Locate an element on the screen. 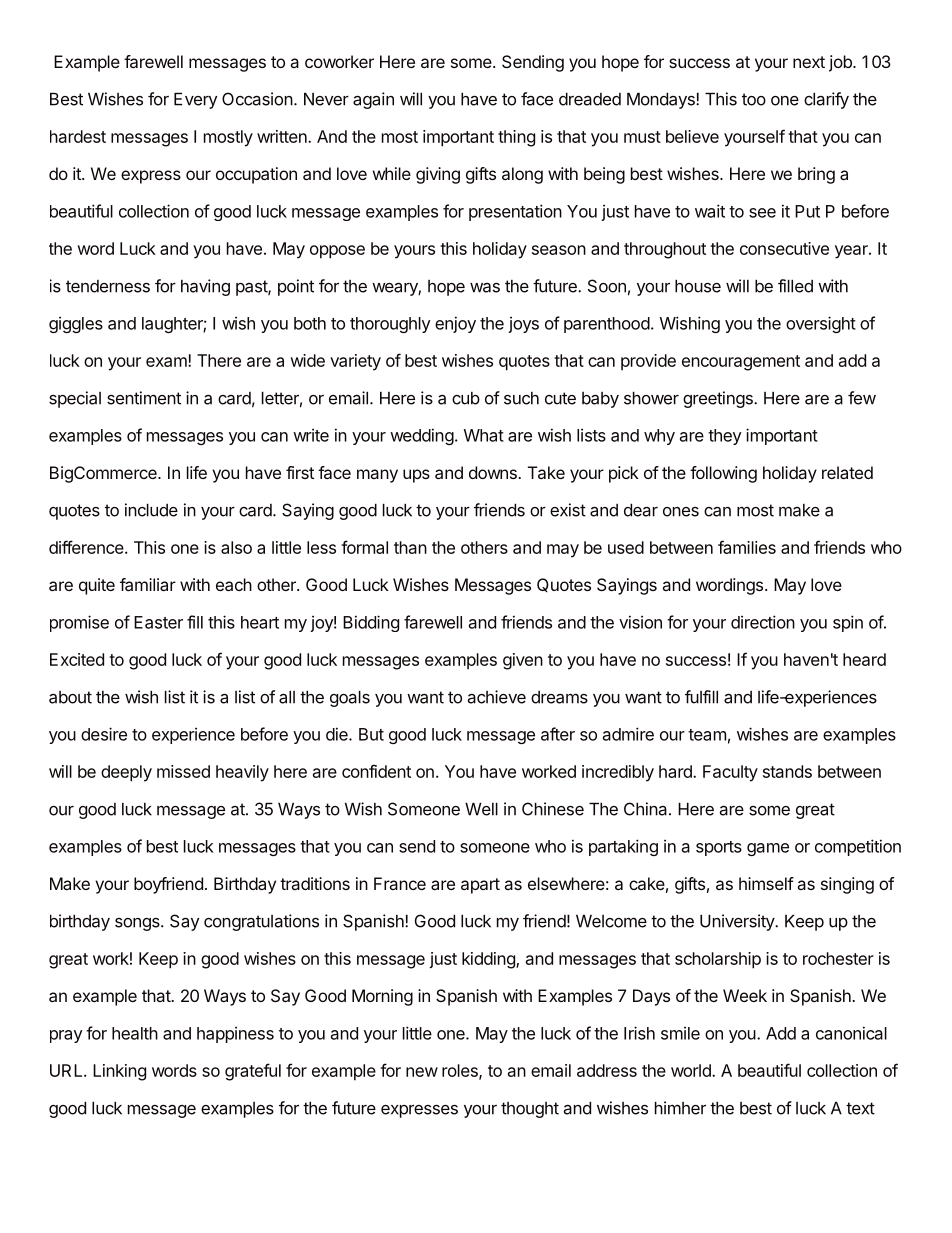 The width and height of the screenshot is (952, 1233). missed is located at coordinates (183, 771).
